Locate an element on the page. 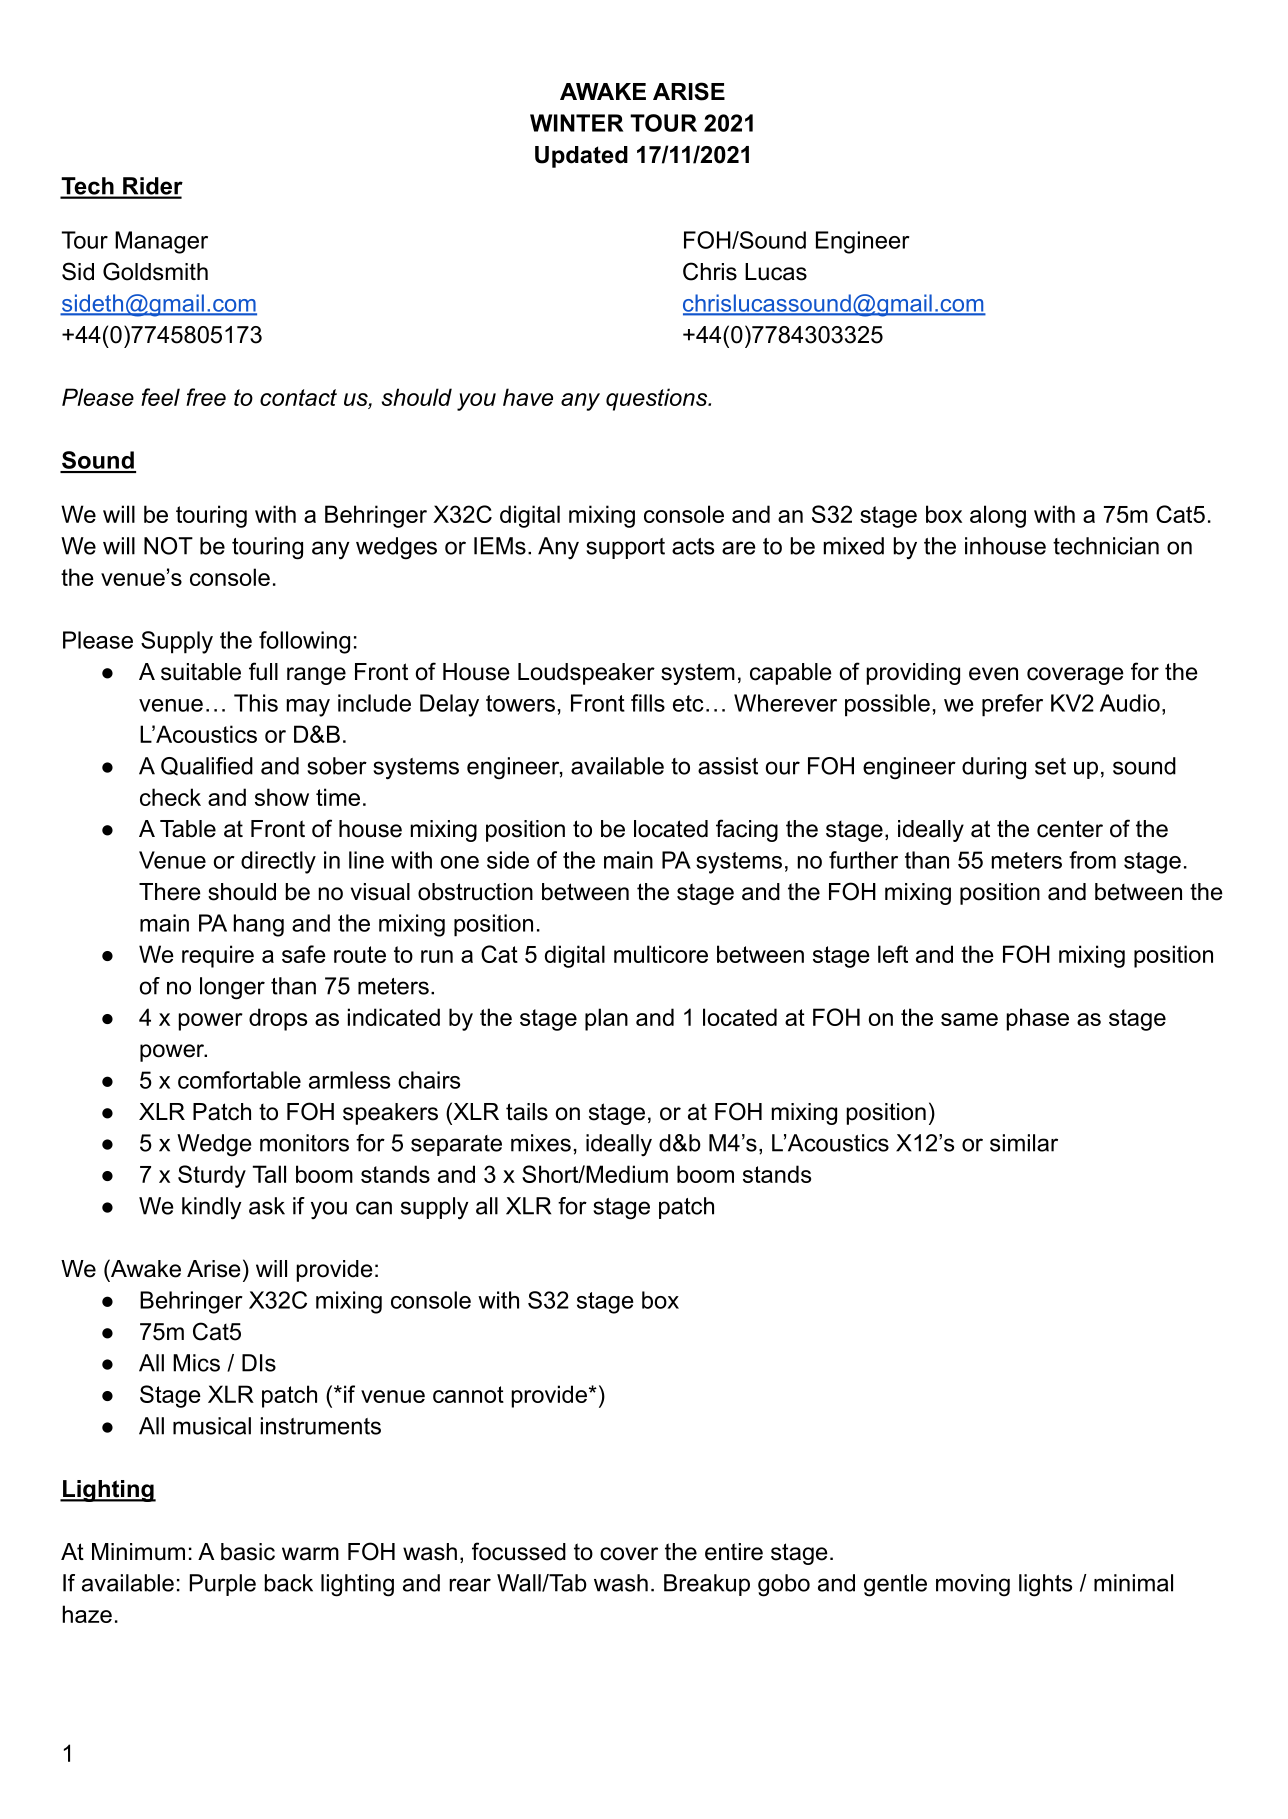 Image resolution: width=1288 pixels, height=1819 pixels. Sturdy is located at coordinates (212, 1176).
